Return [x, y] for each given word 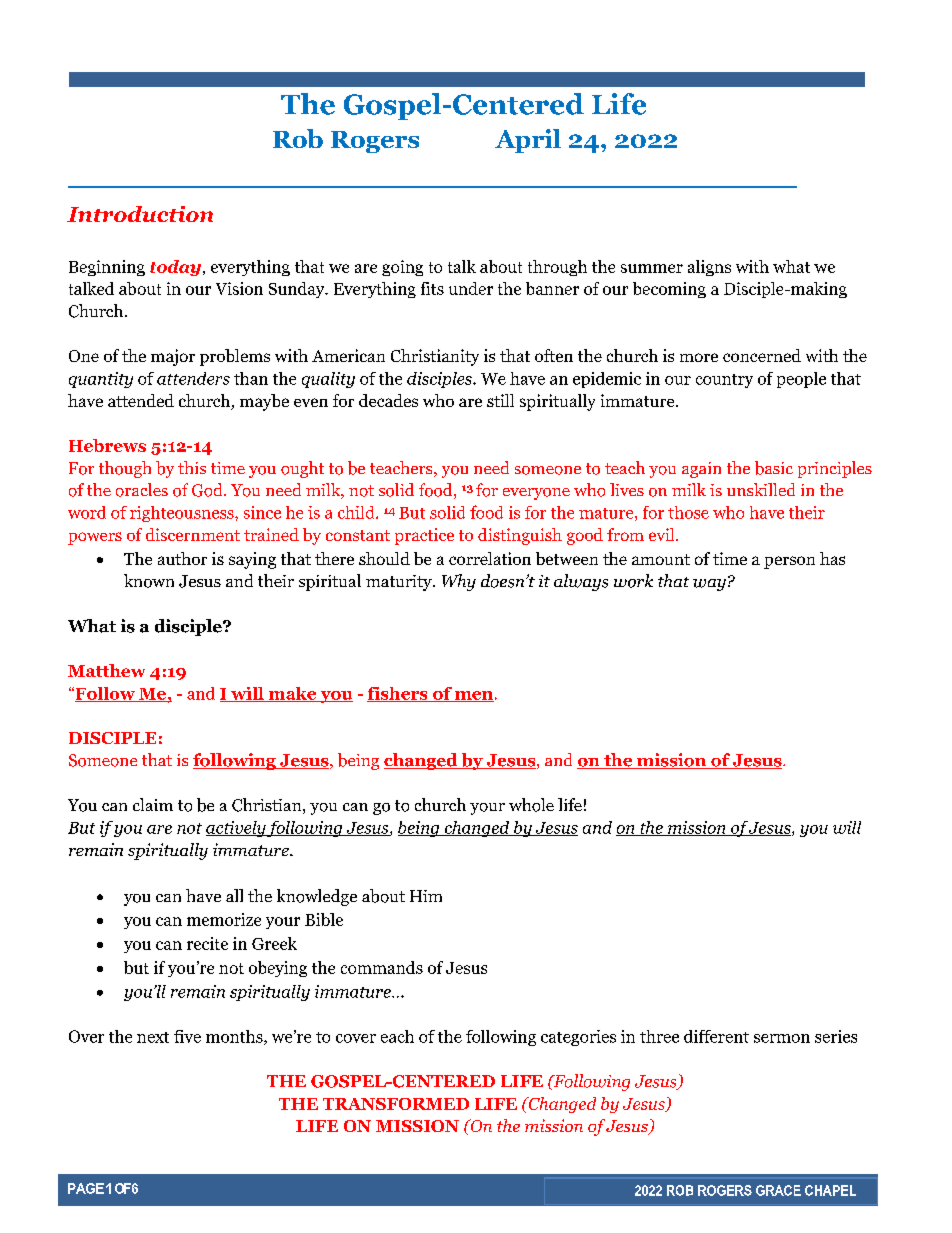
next [153, 1037]
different [716, 1036]
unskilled [761, 489]
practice [424, 536]
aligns [709, 268]
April [528, 141]
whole [531, 805]
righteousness [183, 514]
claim [153, 804]
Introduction [140, 214]
